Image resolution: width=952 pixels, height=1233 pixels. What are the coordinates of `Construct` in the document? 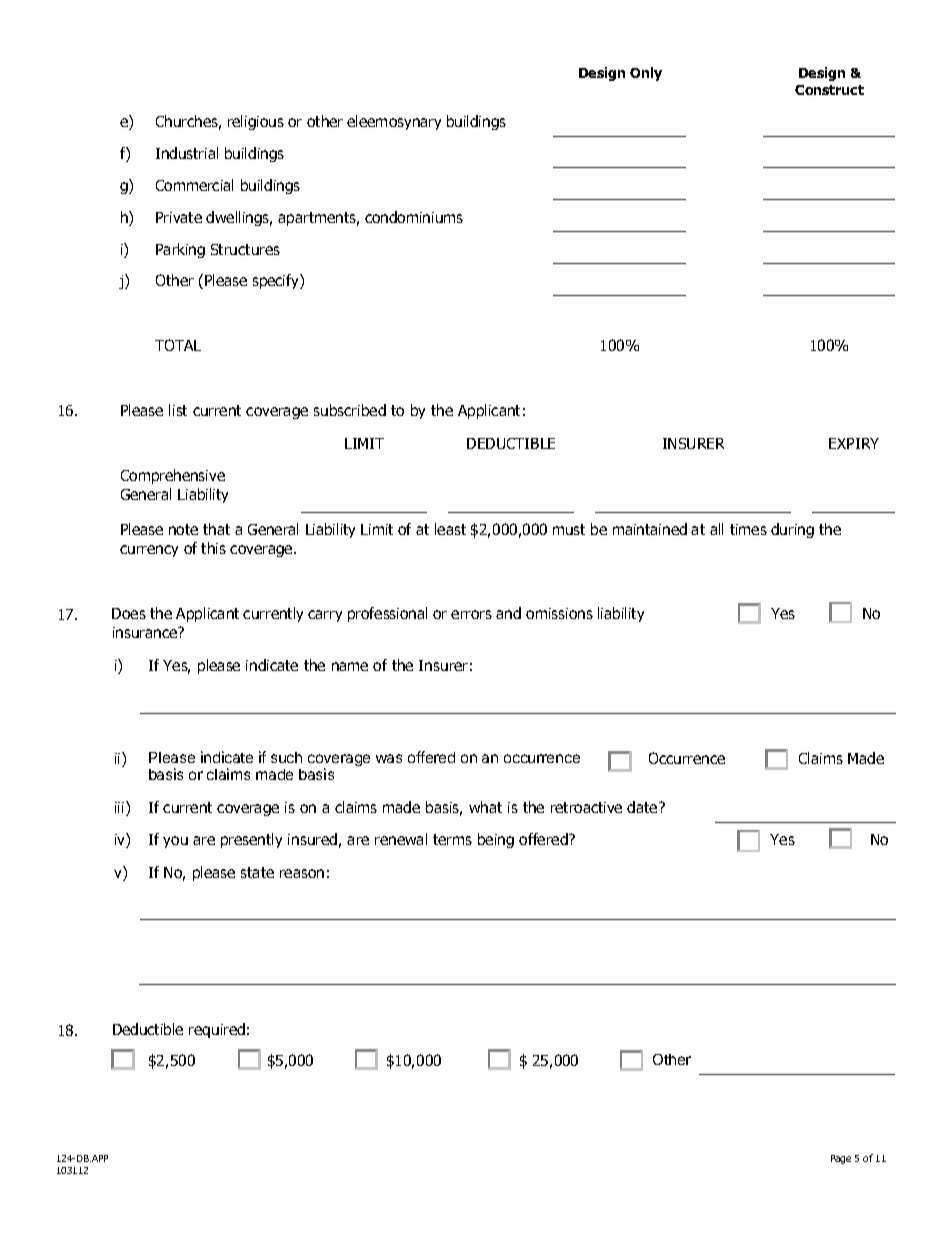 It's located at (829, 90).
